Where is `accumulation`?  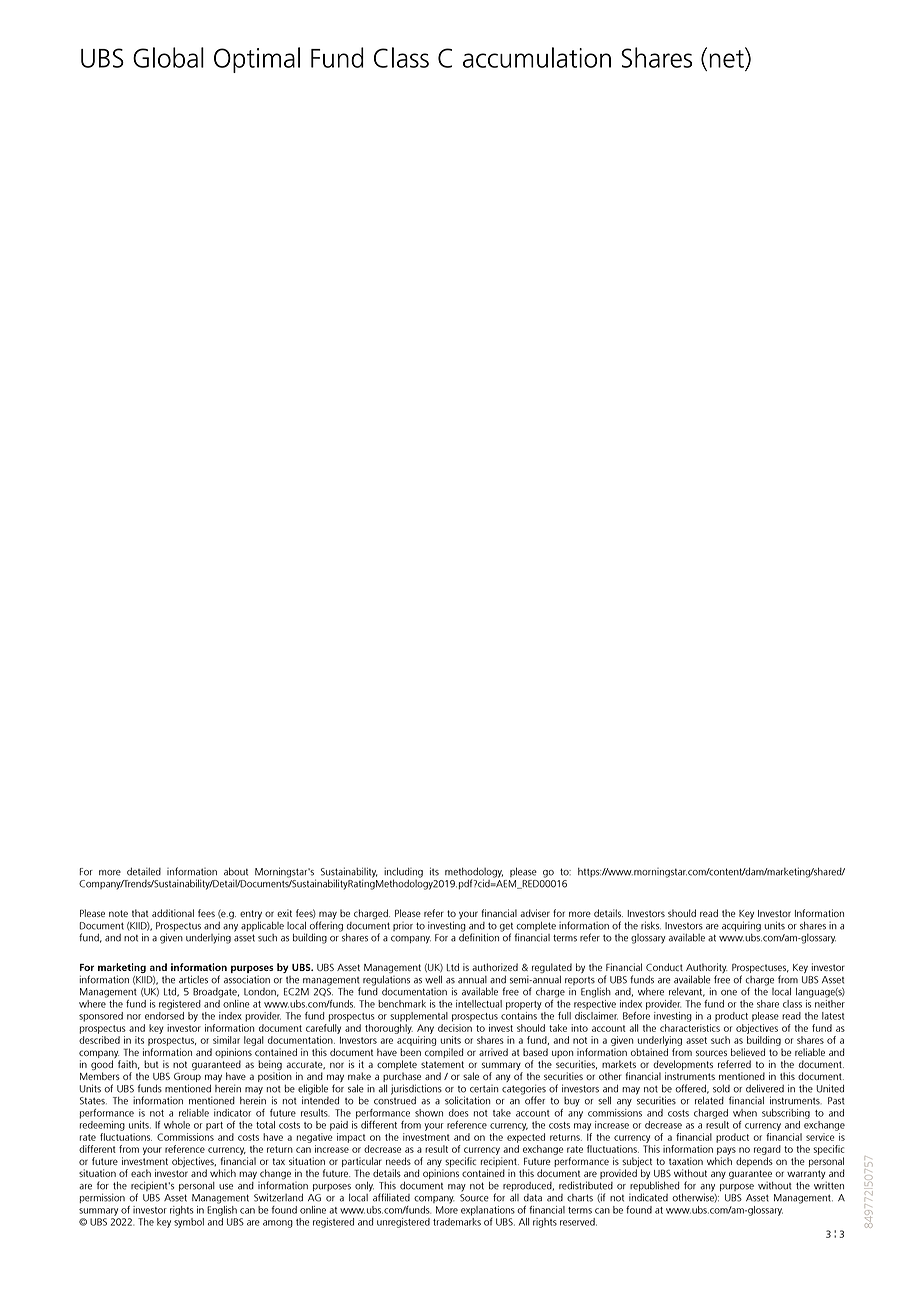
accumulation is located at coordinates (537, 57).
